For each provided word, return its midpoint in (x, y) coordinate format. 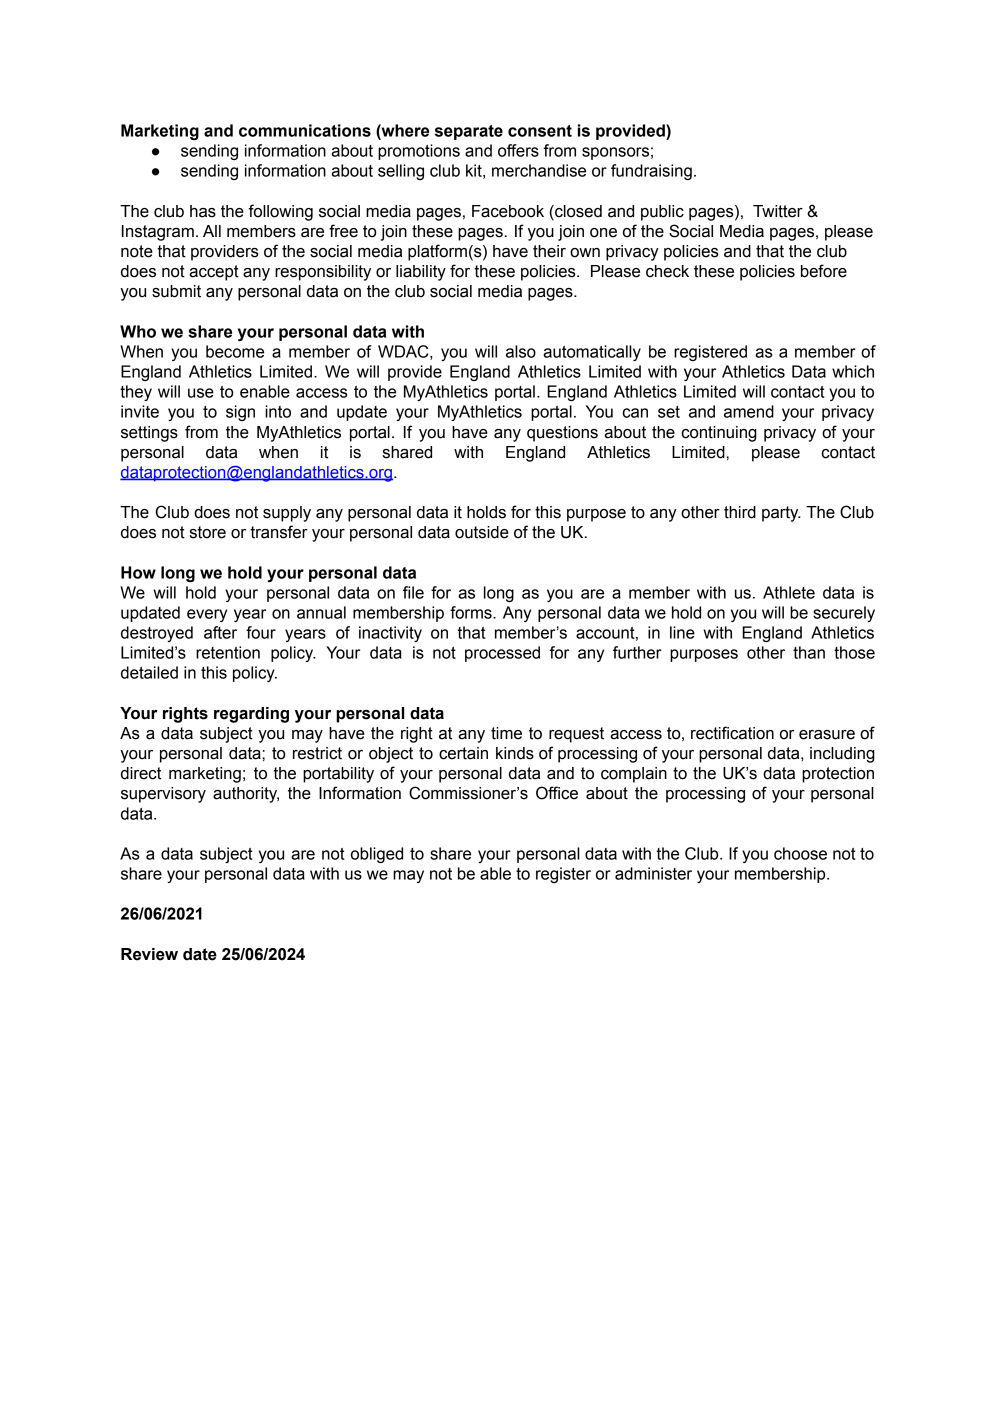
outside (482, 532)
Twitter (778, 211)
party (781, 514)
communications (305, 130)
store (208, 532)
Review (149, 954)
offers (518, 150)
